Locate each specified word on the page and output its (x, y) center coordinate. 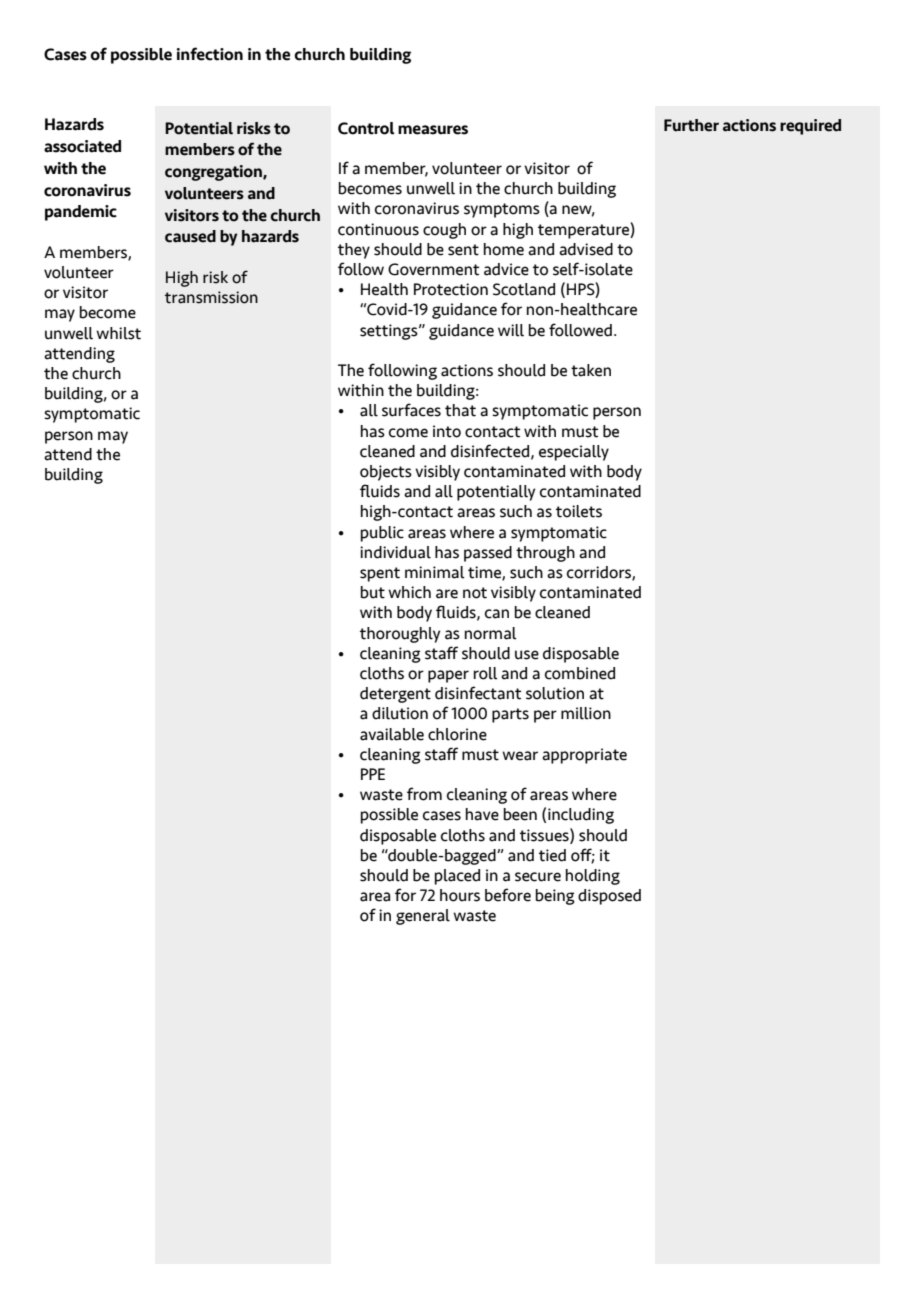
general (423, 917)
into (447, 431)
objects (386, 473)
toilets (579, 511)
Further (691, 125)
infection (210, 54)
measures (433, 130)
